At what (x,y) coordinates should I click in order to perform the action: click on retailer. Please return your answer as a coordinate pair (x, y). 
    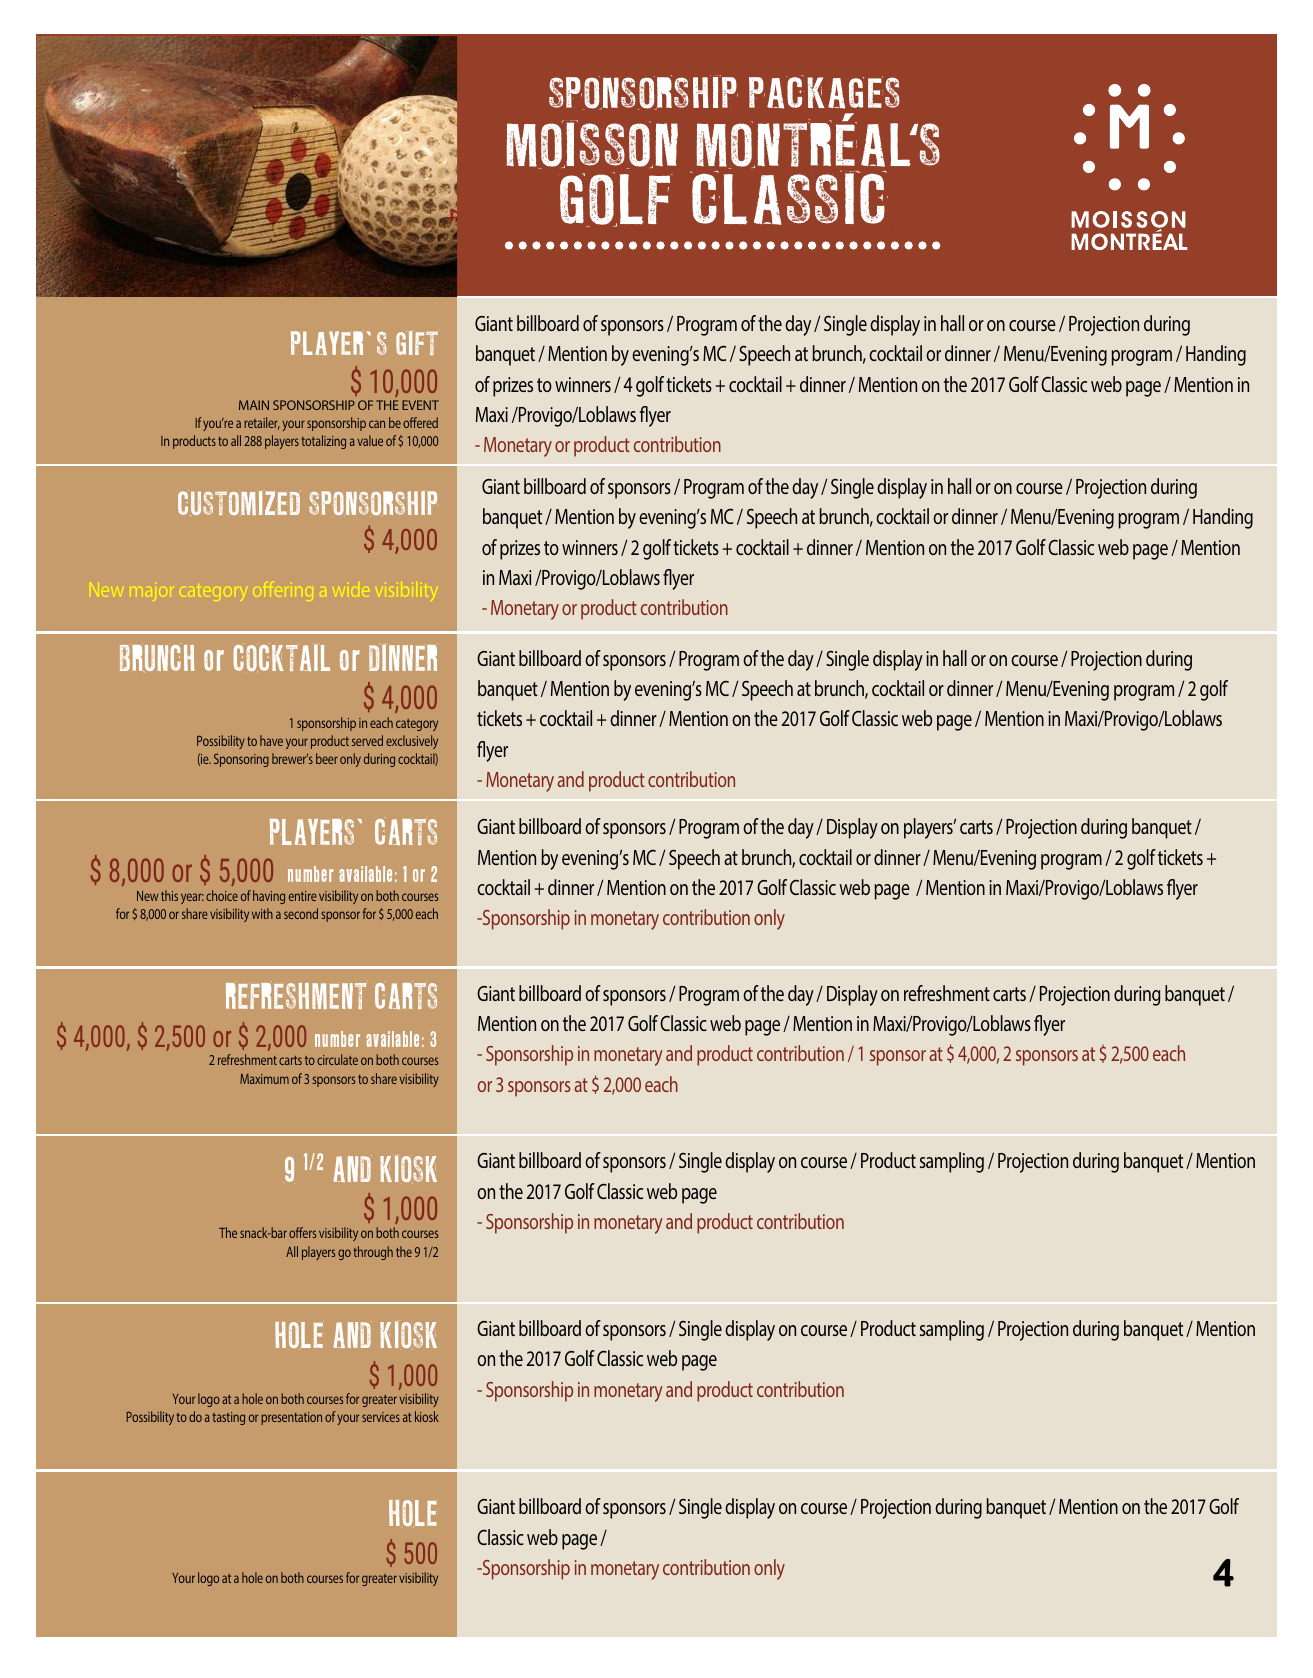
    Looking at the image, I should click on (262, 423).
